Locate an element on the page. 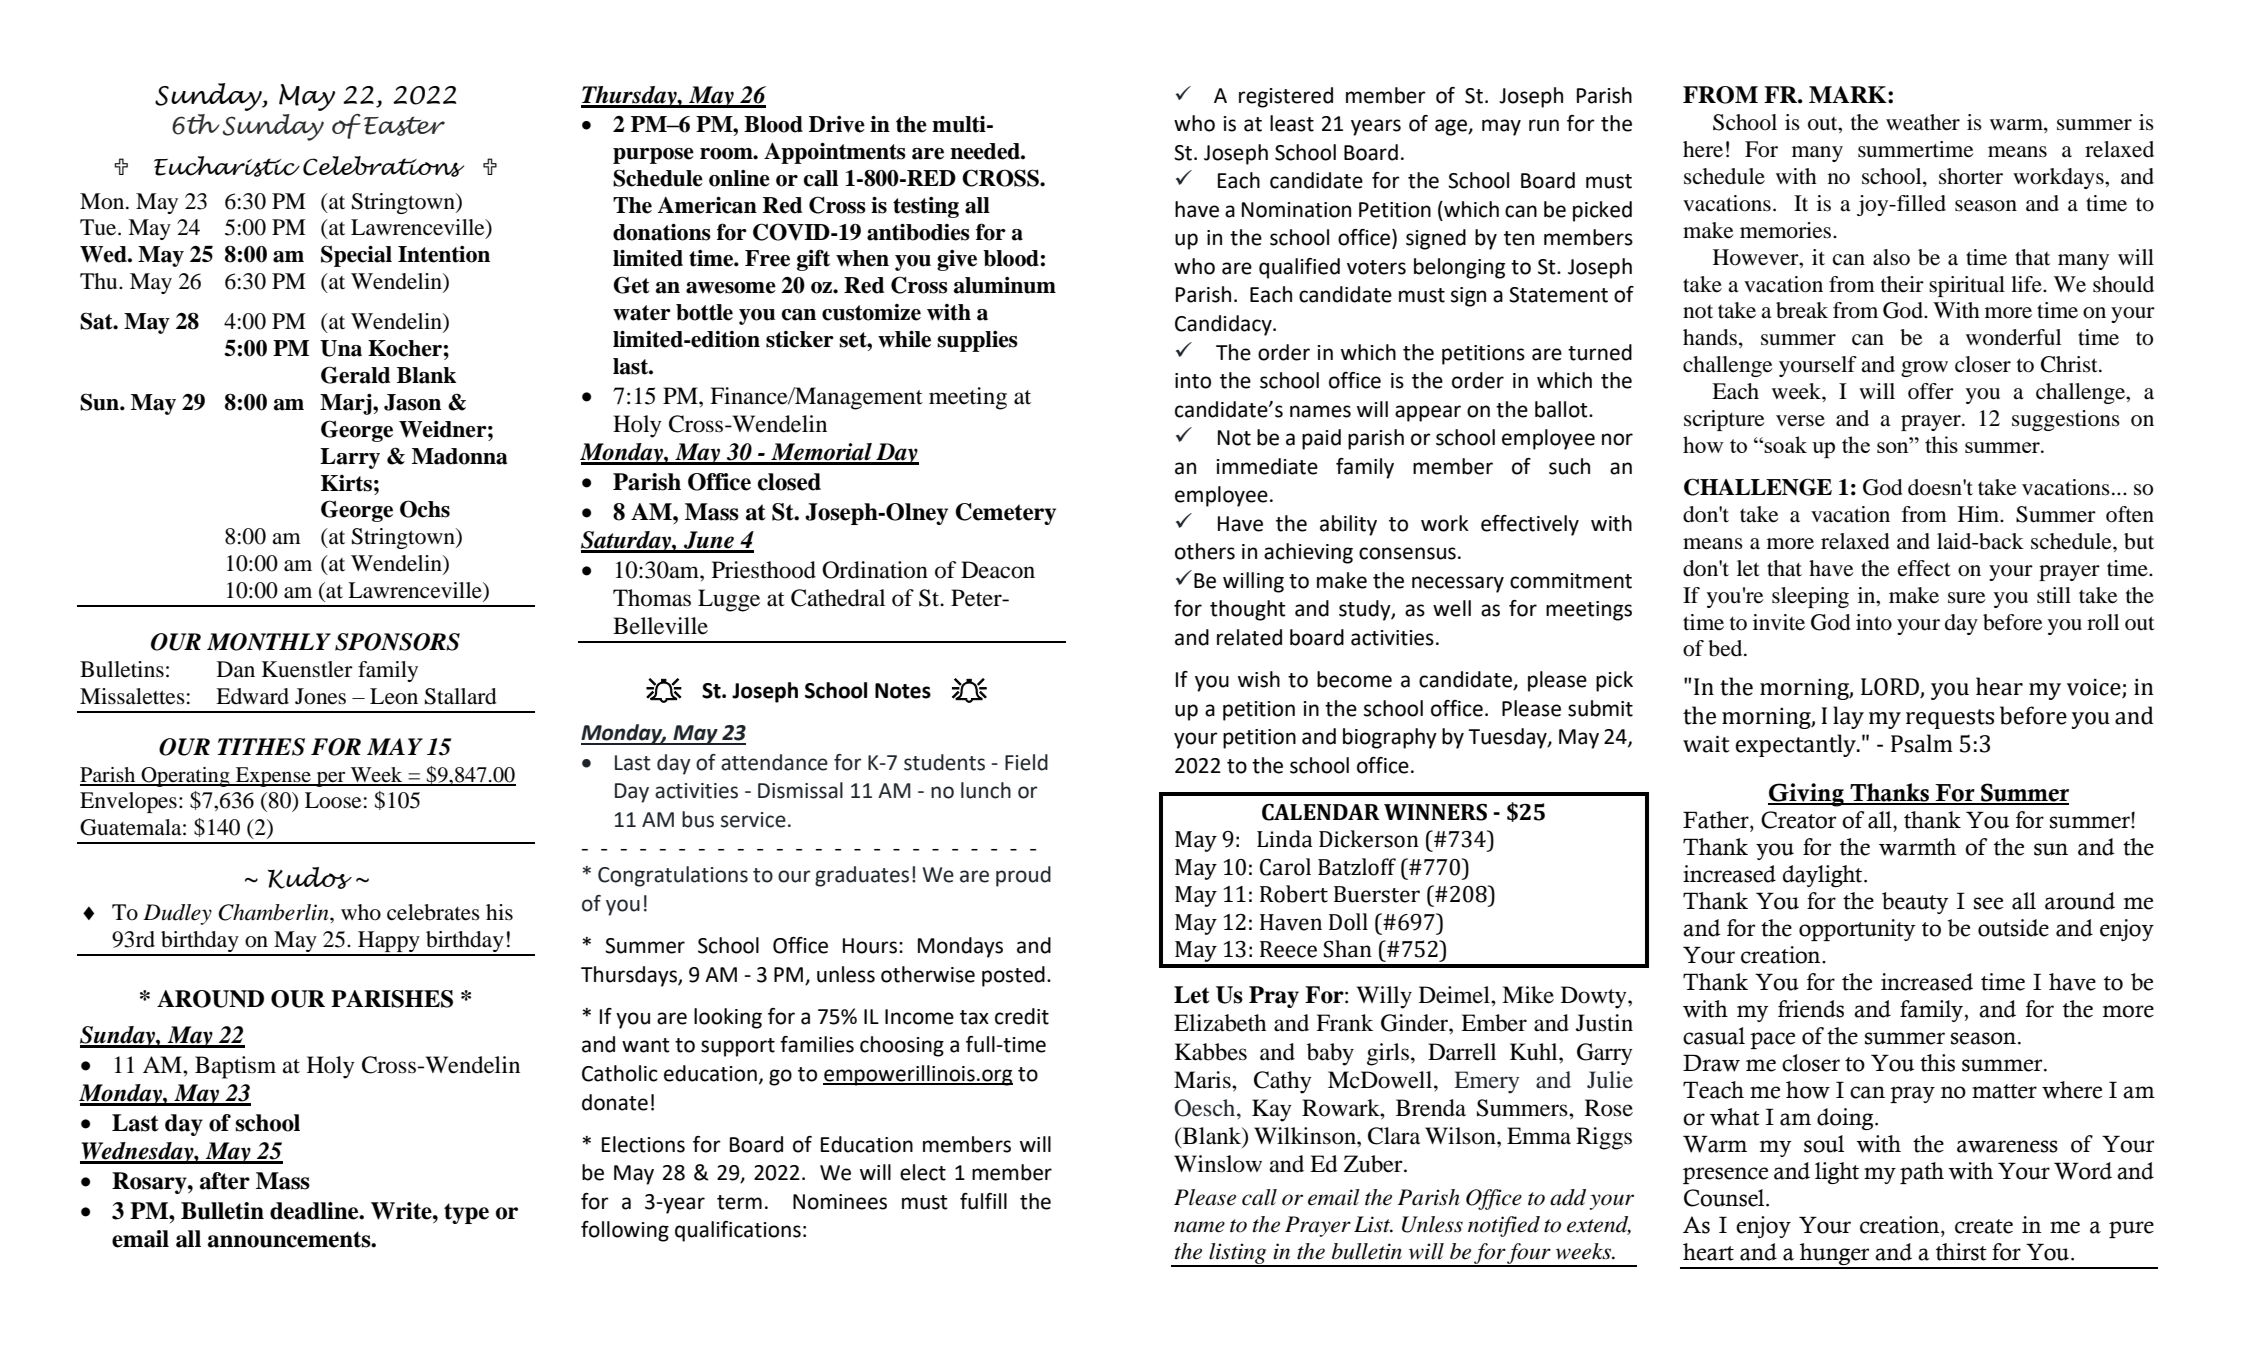 This image has height=1363, width=2244. LORD is located at coordinates (1891, 688).
